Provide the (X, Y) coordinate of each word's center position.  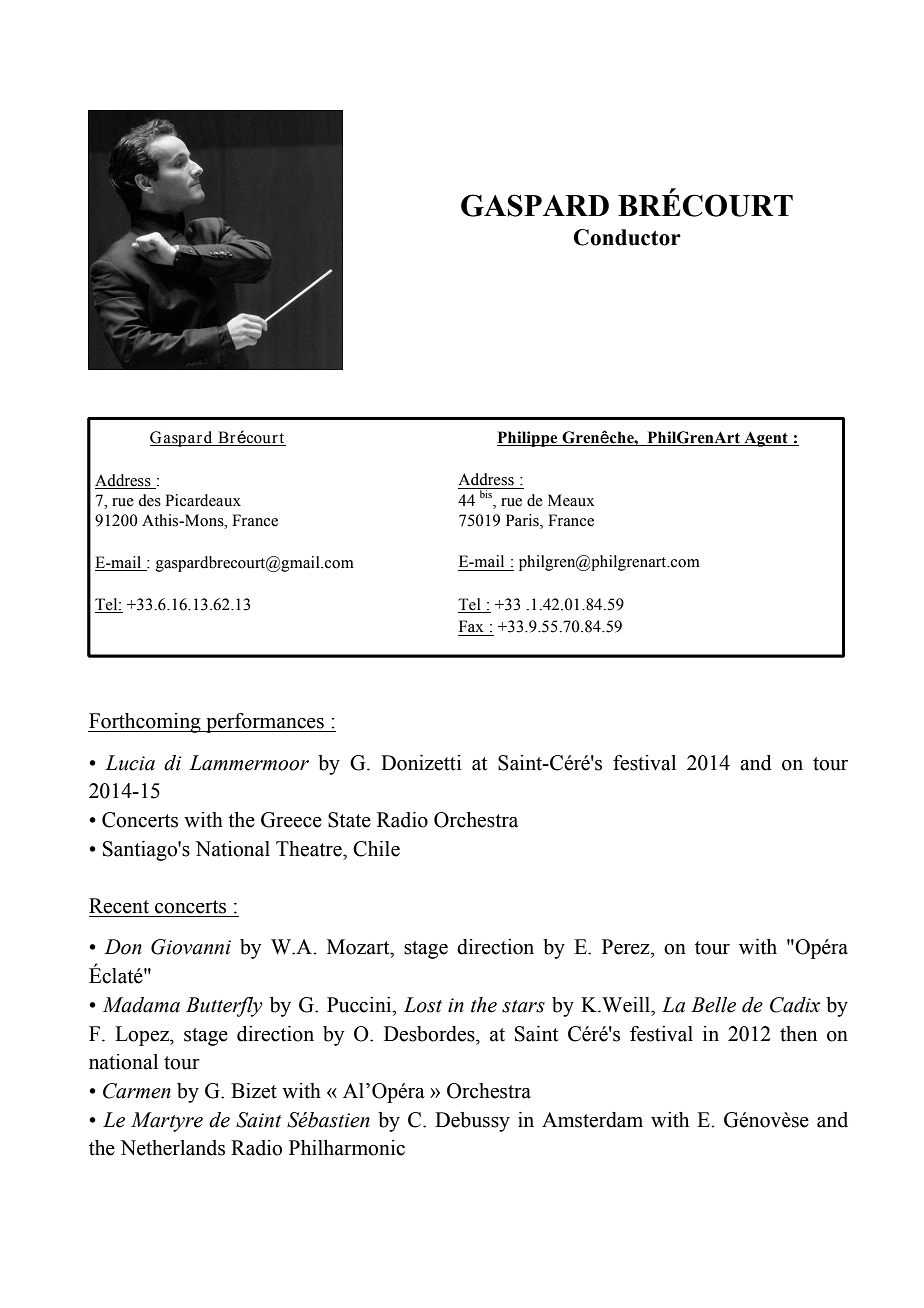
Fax (471, 626)
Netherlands (172, 1148)
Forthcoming (145, 723)
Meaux (571, 500)
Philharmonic (347, 1148)
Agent (766, 439)
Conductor (627, 237)
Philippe (528, 439)
